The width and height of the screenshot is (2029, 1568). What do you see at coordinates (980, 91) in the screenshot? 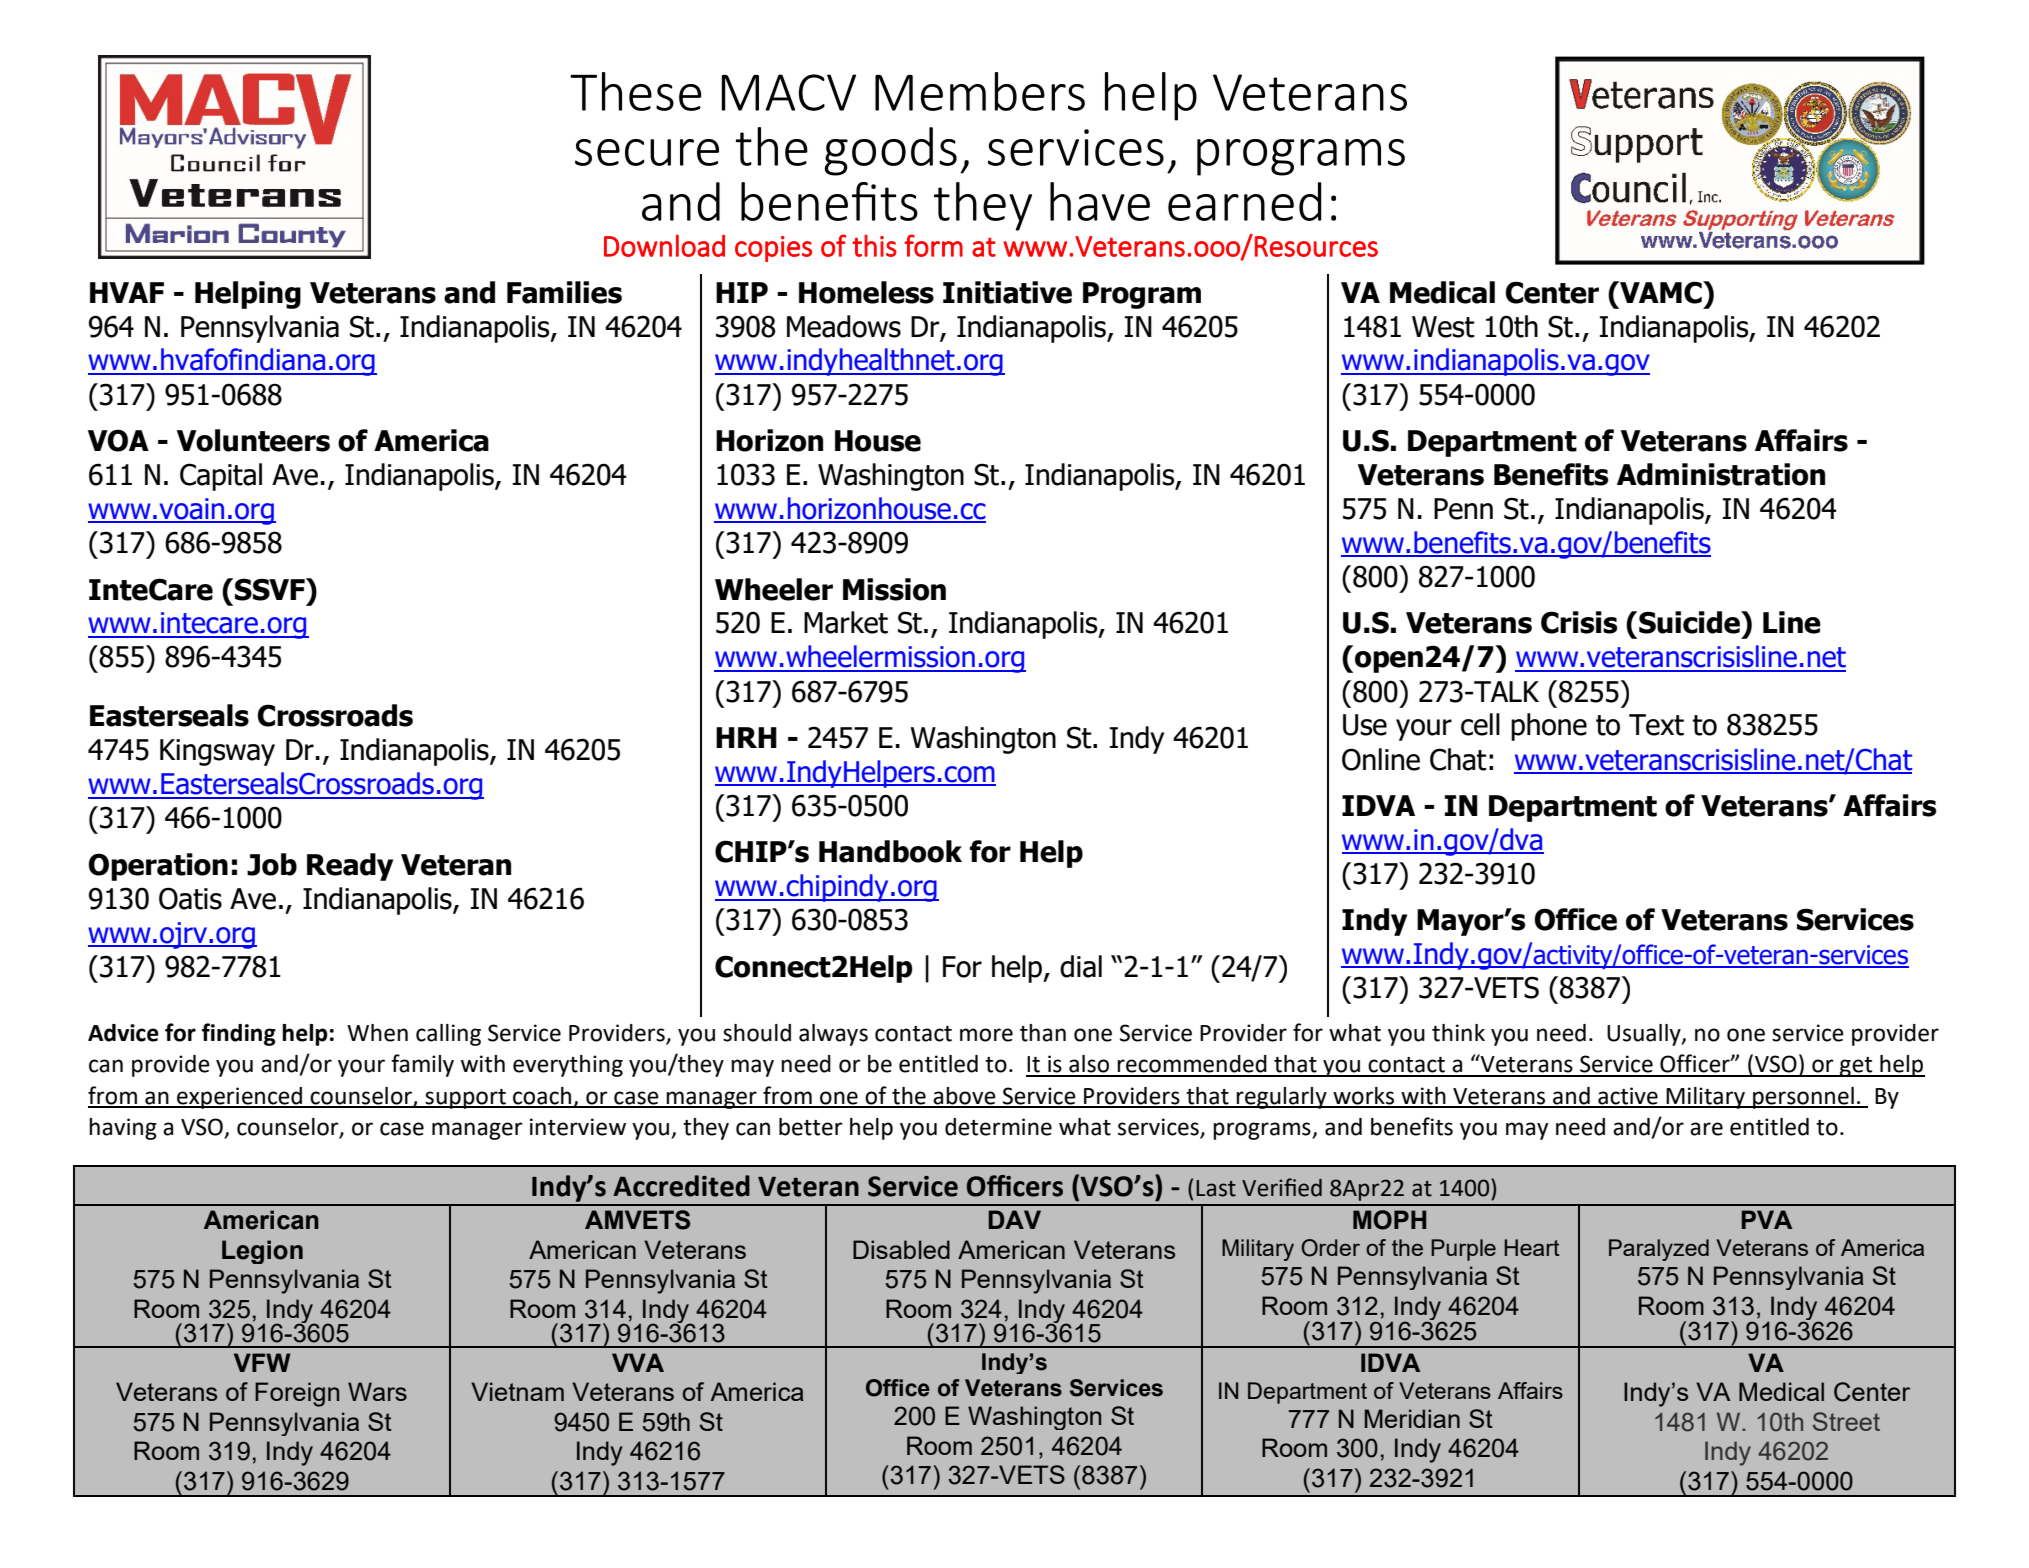
I see `Members` at bounding box center [980, 91].
